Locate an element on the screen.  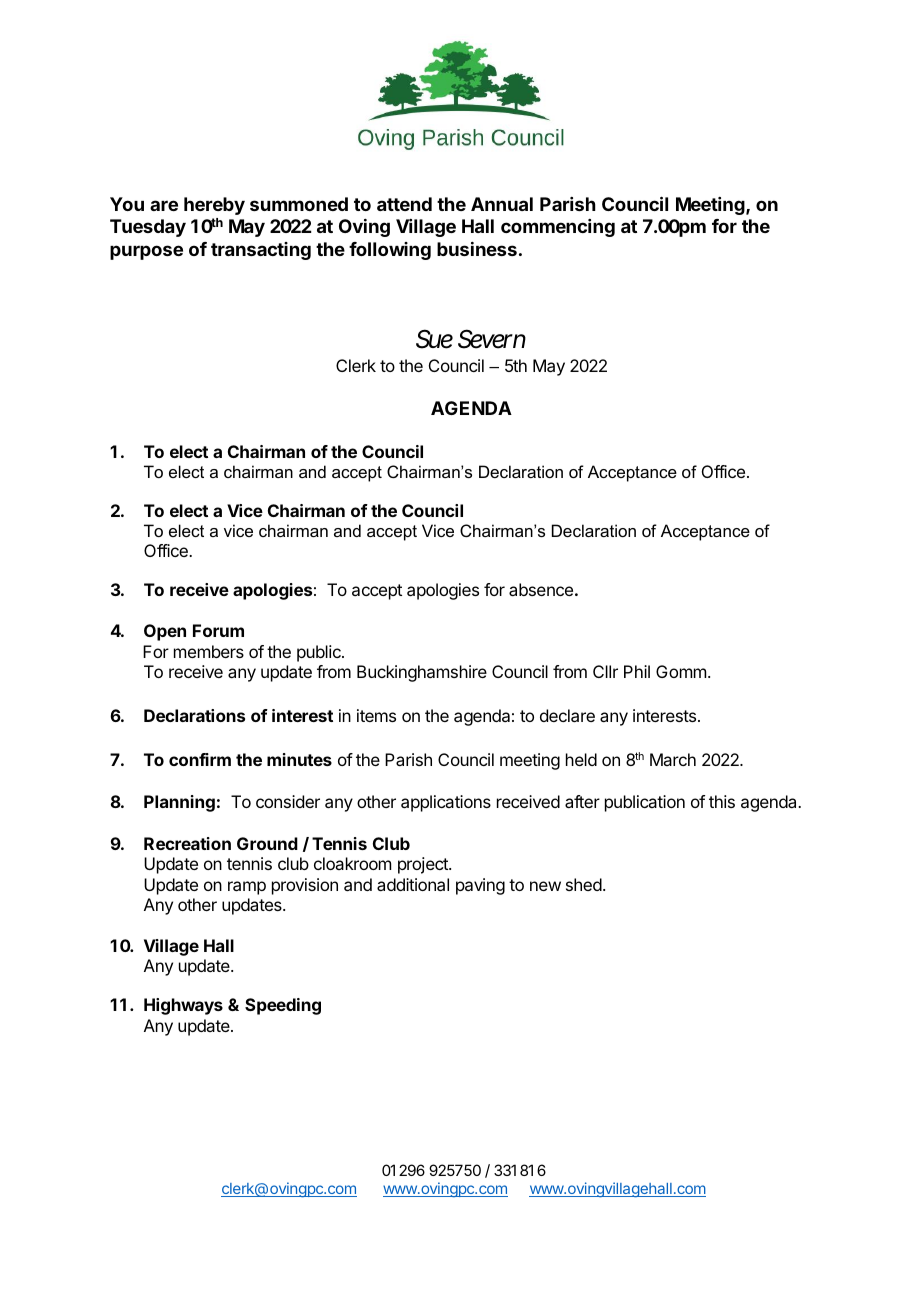
Sue is located at coordinates (434, 339).
